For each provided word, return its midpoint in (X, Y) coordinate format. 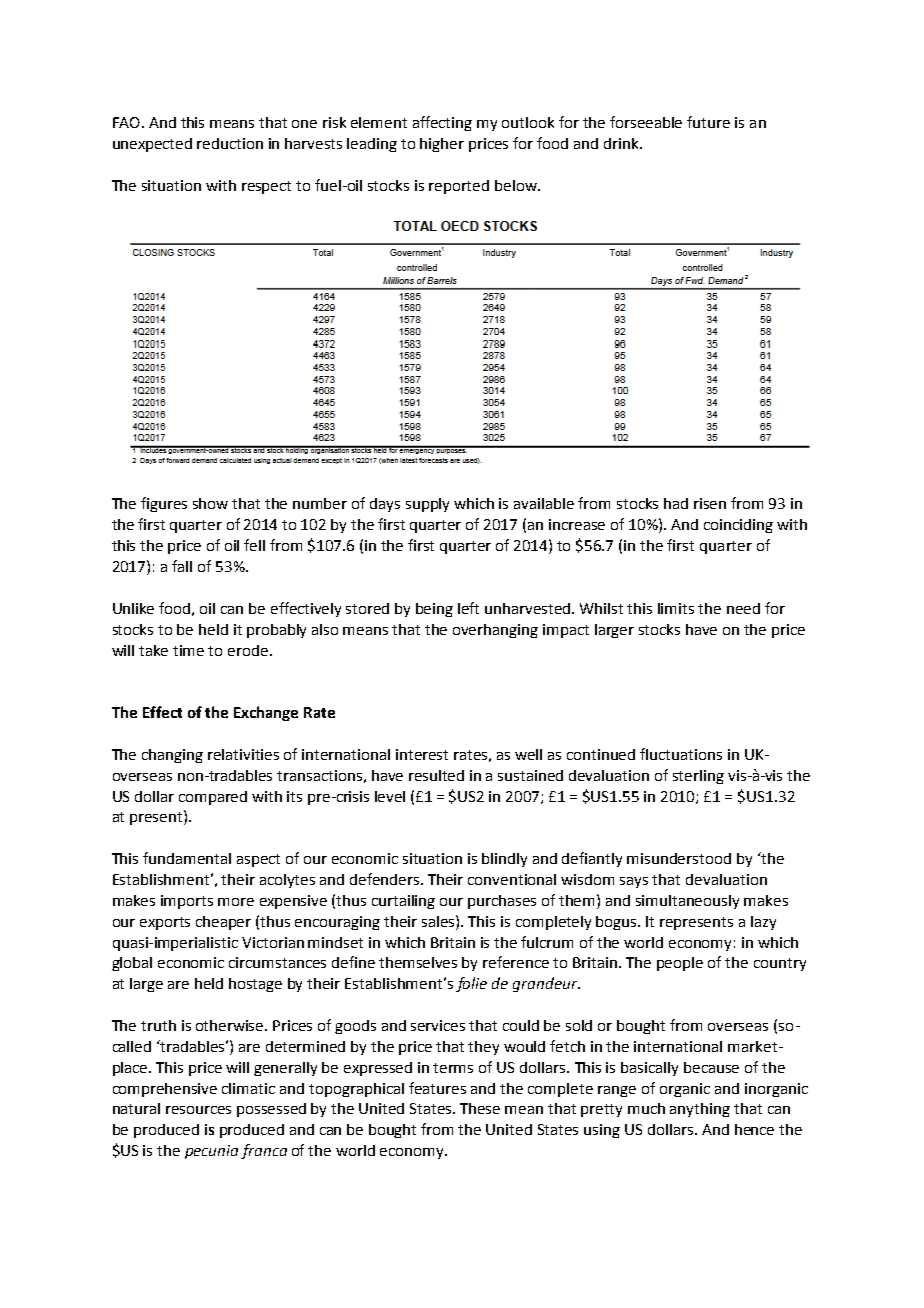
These (480, 1108)
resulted (436, 775)
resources (198, 1110)
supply (427, 505)
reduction (230, 143)
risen (710, 503)
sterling (698, 777)
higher (442, 145)
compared (213, 798)
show (210, 503)
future (708, 122)
